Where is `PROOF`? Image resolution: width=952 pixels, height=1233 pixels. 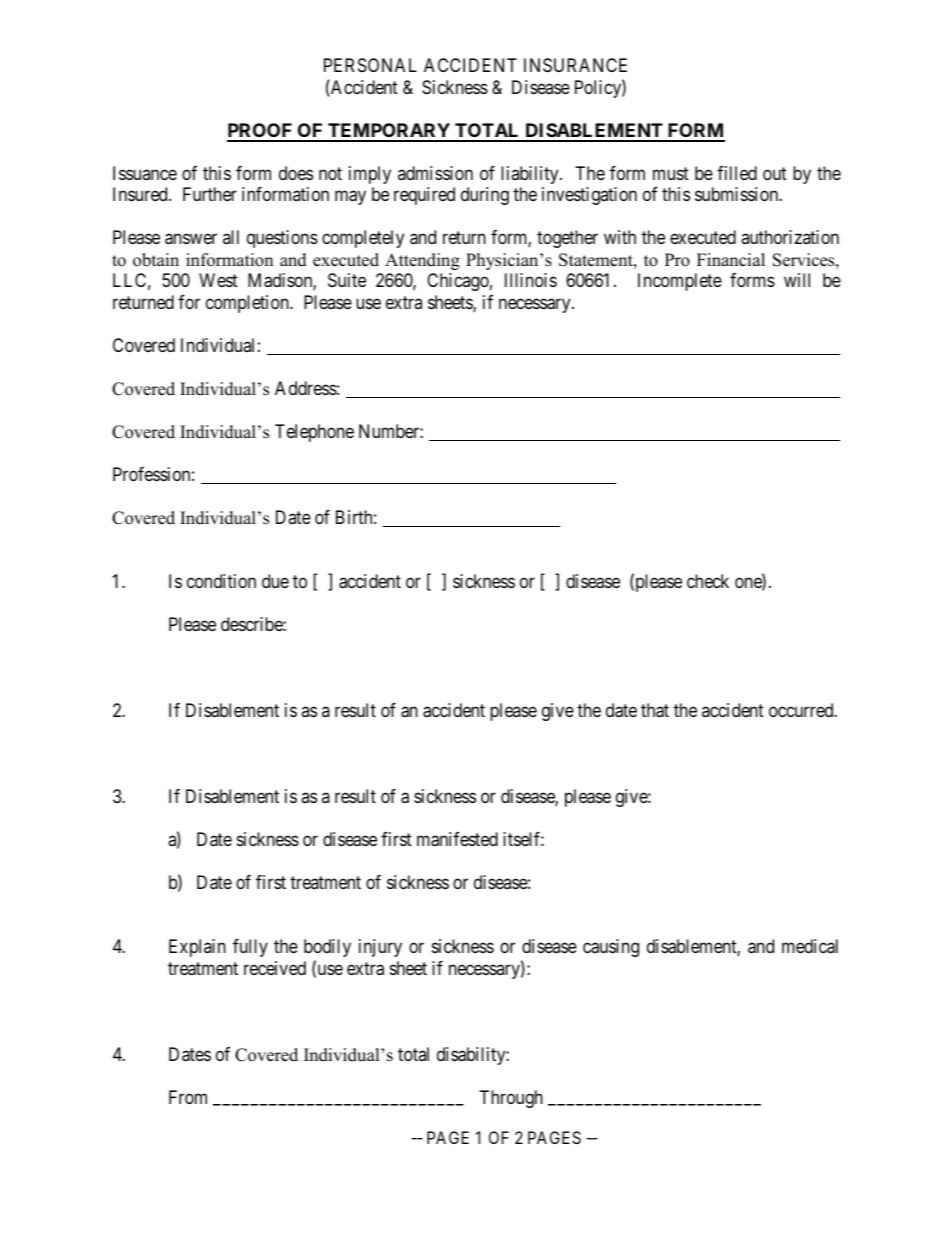 PROOF is located at coordinates (261, 132).
